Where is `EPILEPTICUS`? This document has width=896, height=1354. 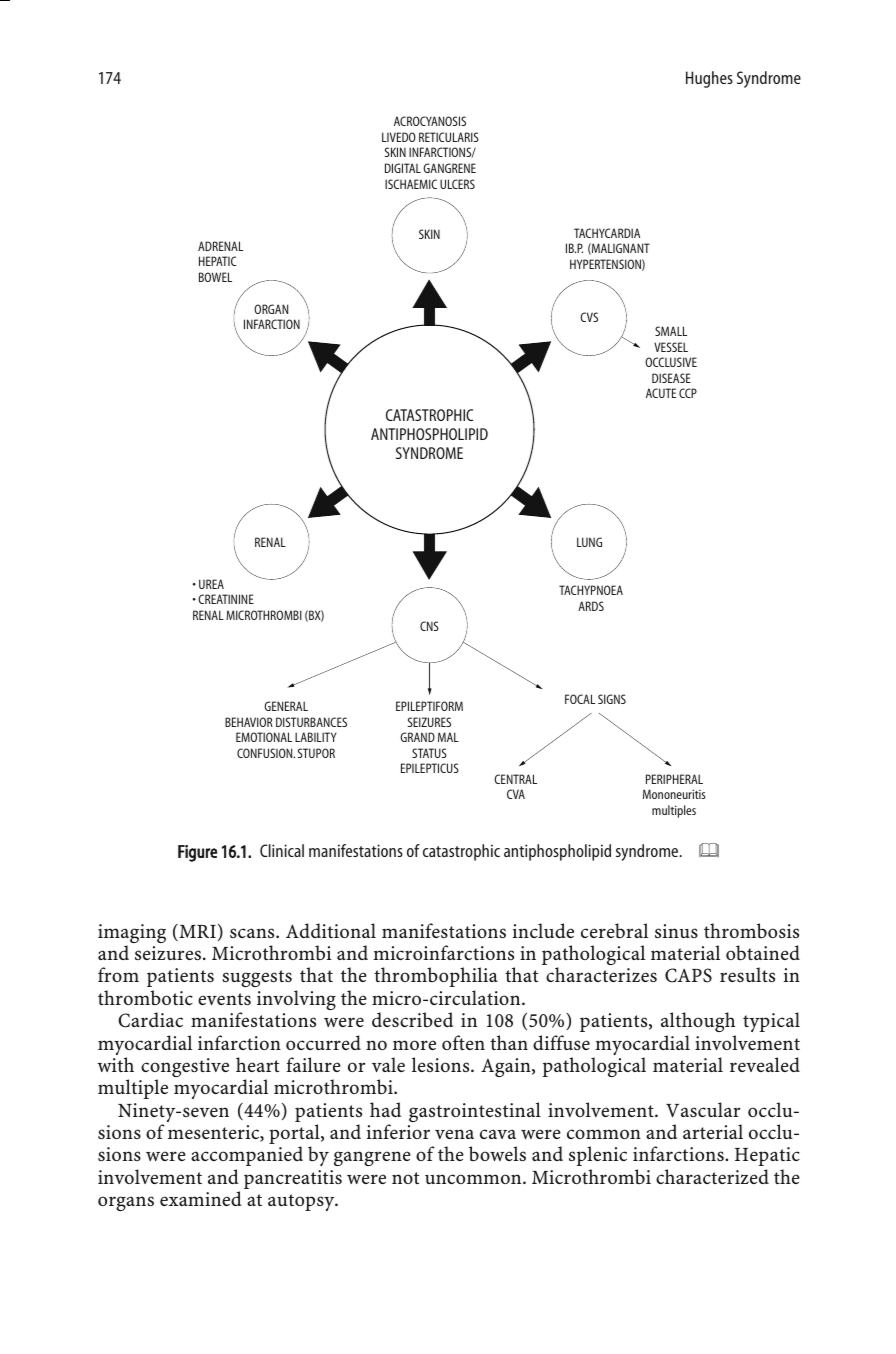
EPILEPTICUS is located at coordinates (430, 768).
